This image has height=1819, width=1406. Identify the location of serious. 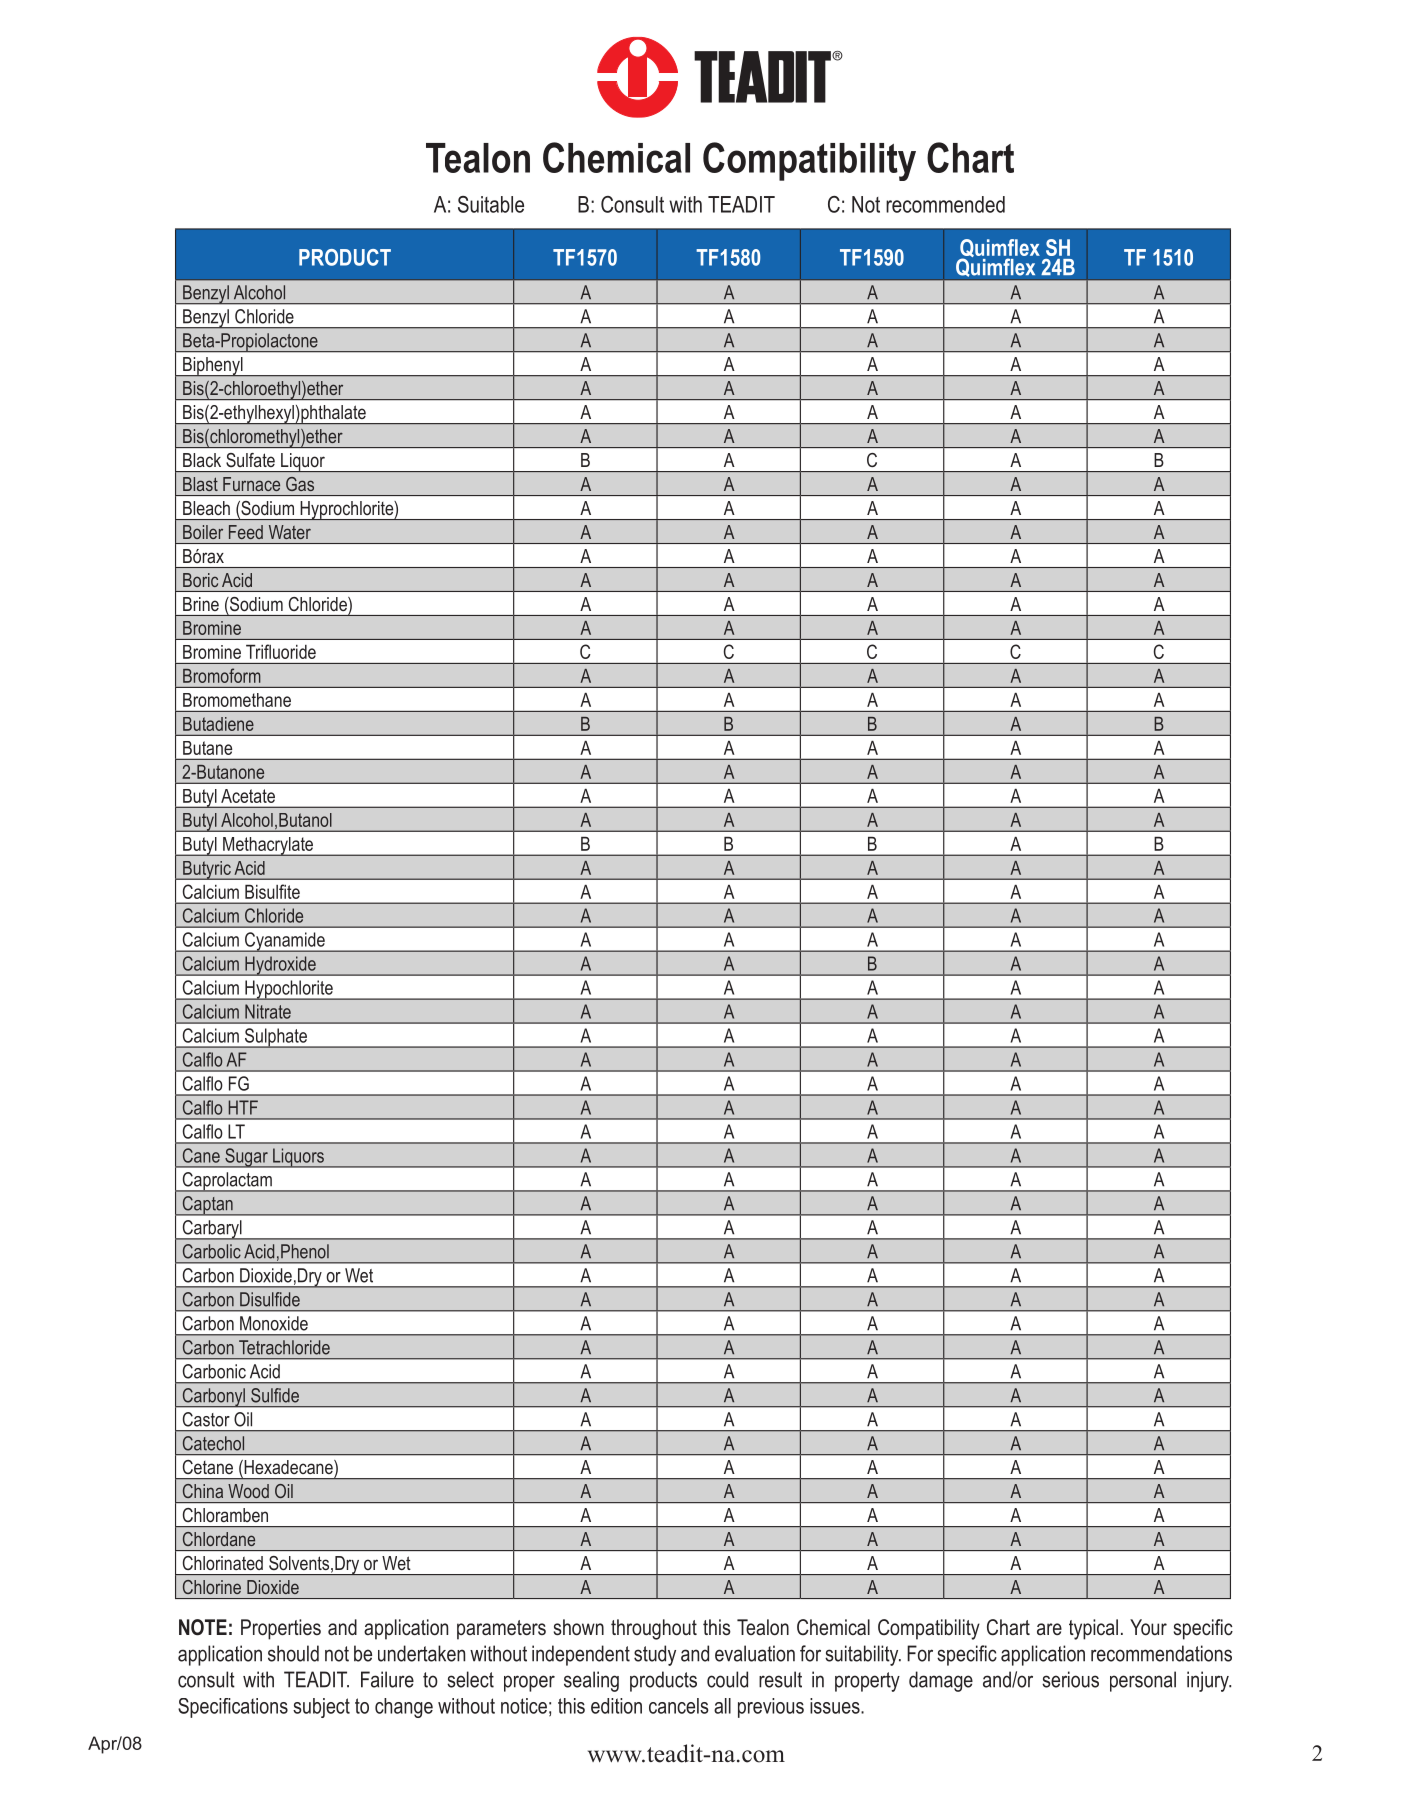
(1070, 1679).
